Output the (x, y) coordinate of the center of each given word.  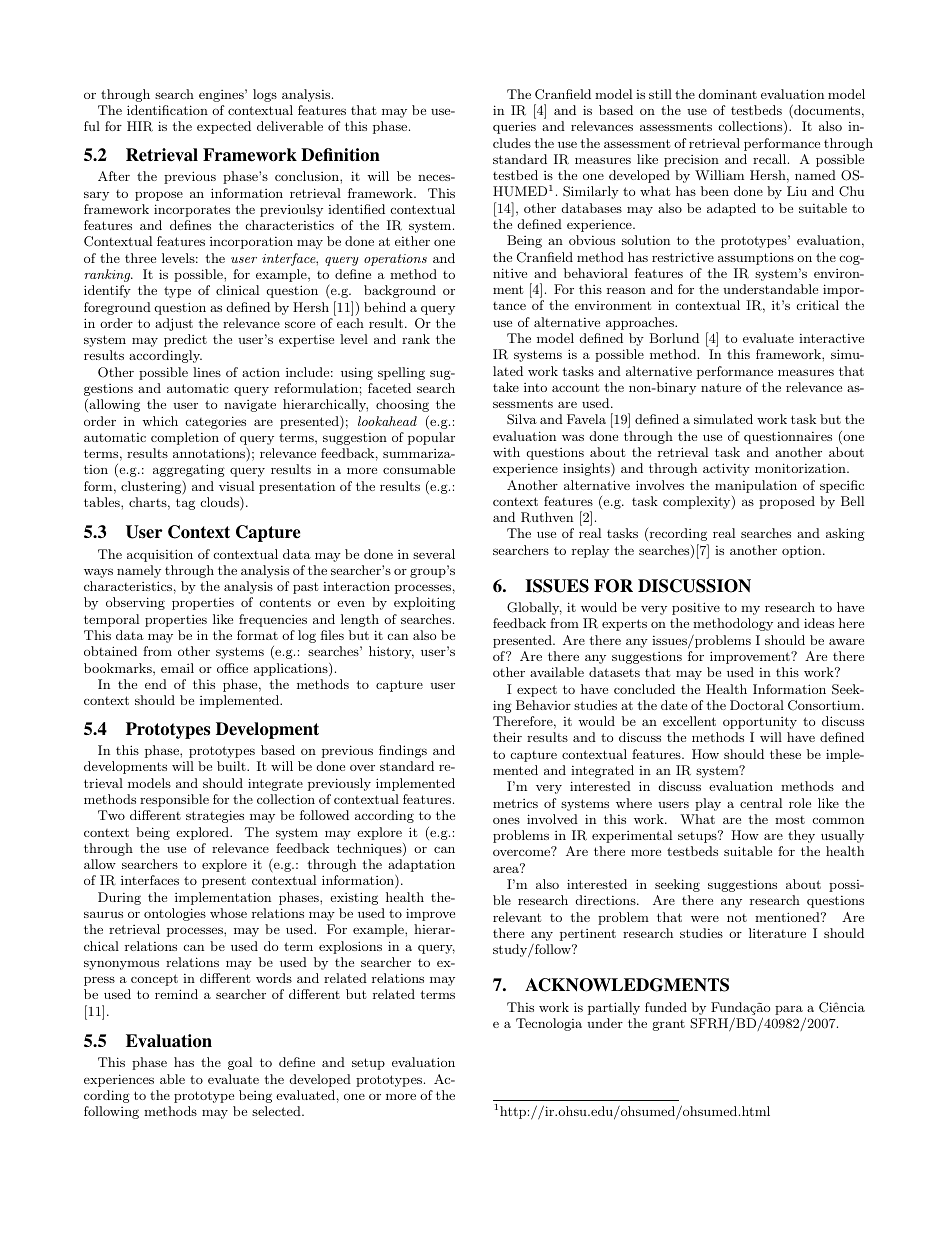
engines (222, 95)
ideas (819, 623)
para (789, 1010)
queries (514, 128)
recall (771, 159)
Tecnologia (549, 1024)
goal (240, 1063)
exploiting (424, 603)
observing (135, 603)
